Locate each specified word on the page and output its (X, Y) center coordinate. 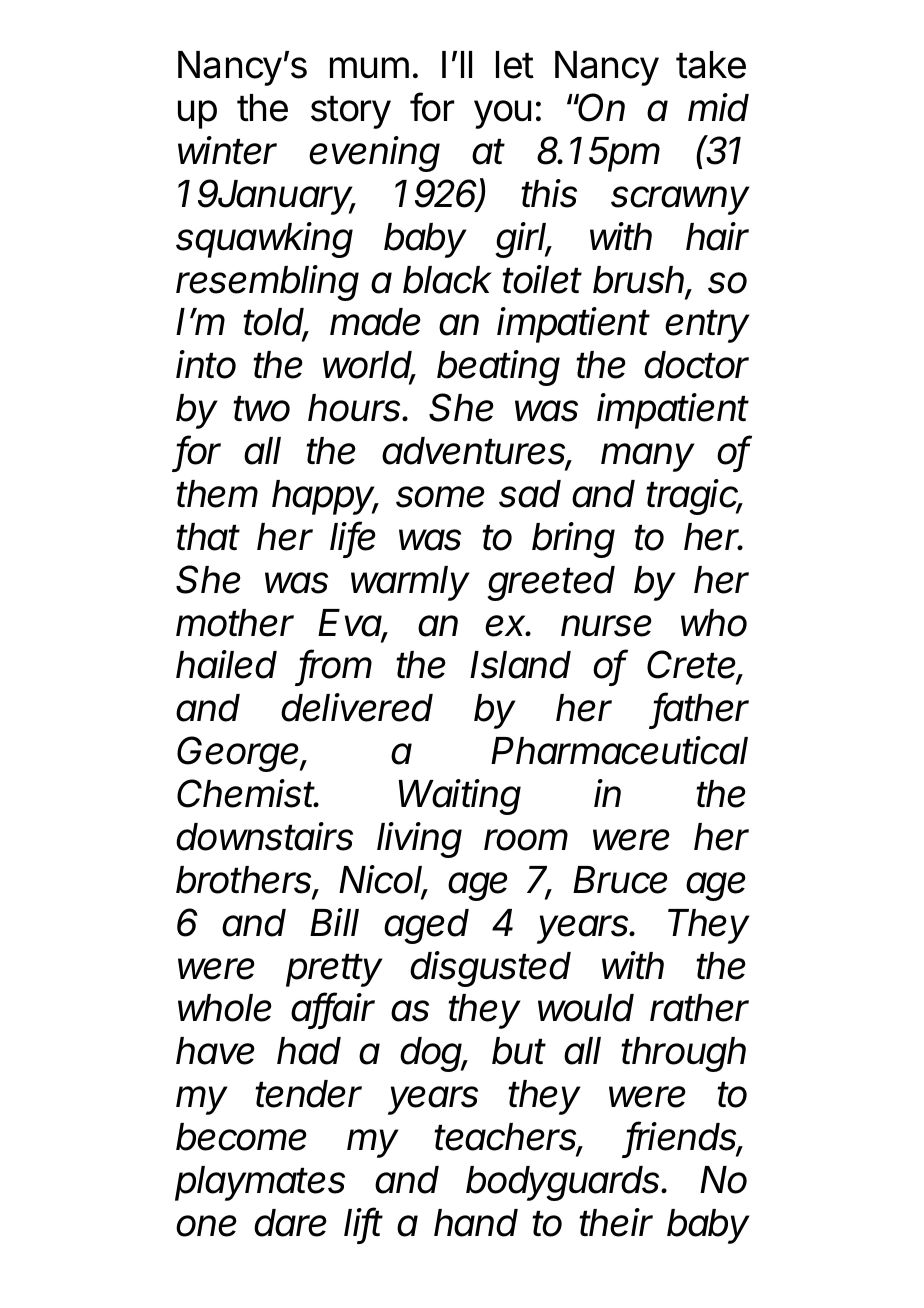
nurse (606, 626)
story (351, 112)
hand (476, 1223)
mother (235, 623)
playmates (260, 1183)
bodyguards (565, 1183)
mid (718, 107)
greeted (551, 583)
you (502, 114)
